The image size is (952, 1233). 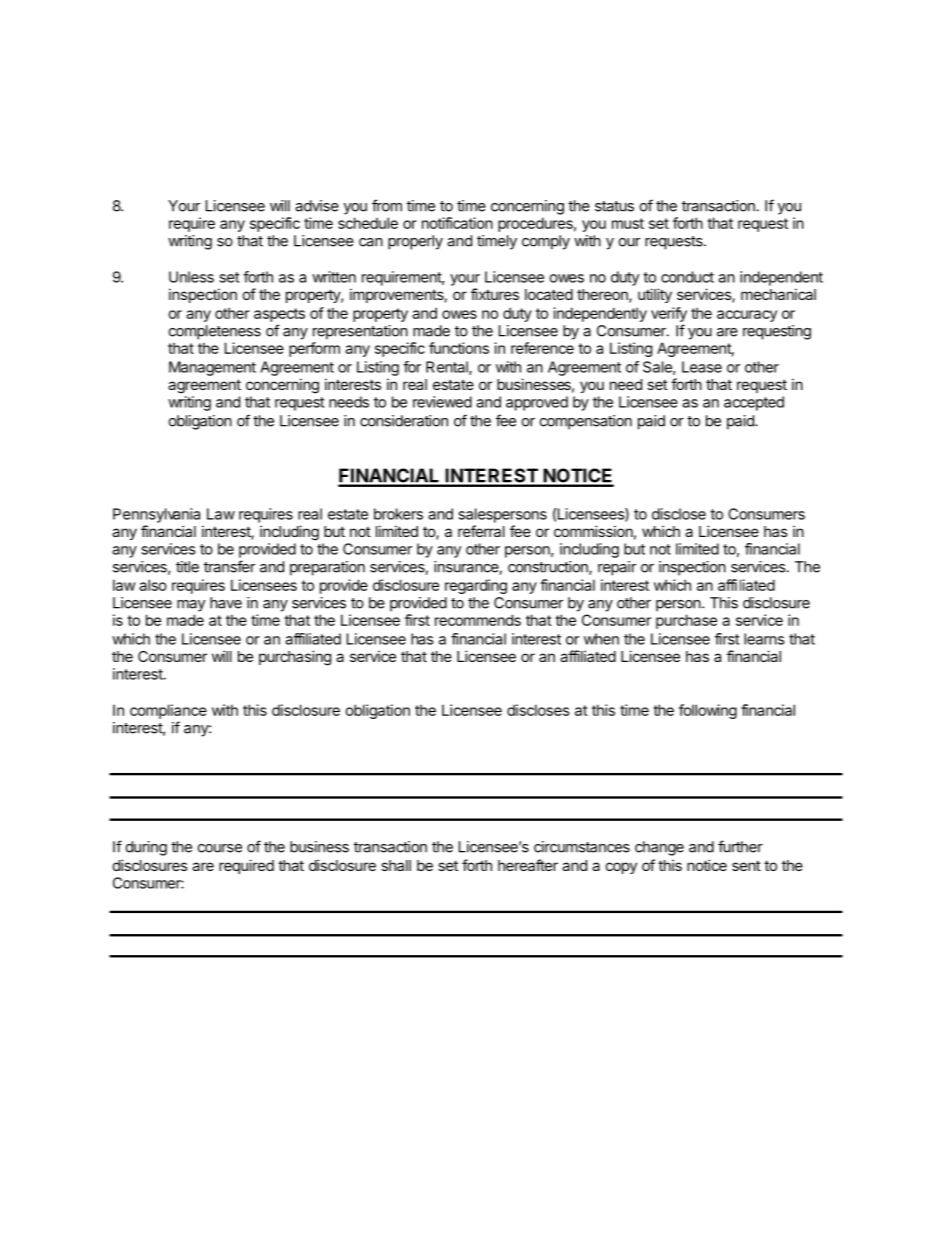 What do you see at coordinates (457, 223) in the page?
I see `notification` at bounding box center [457, 223].
